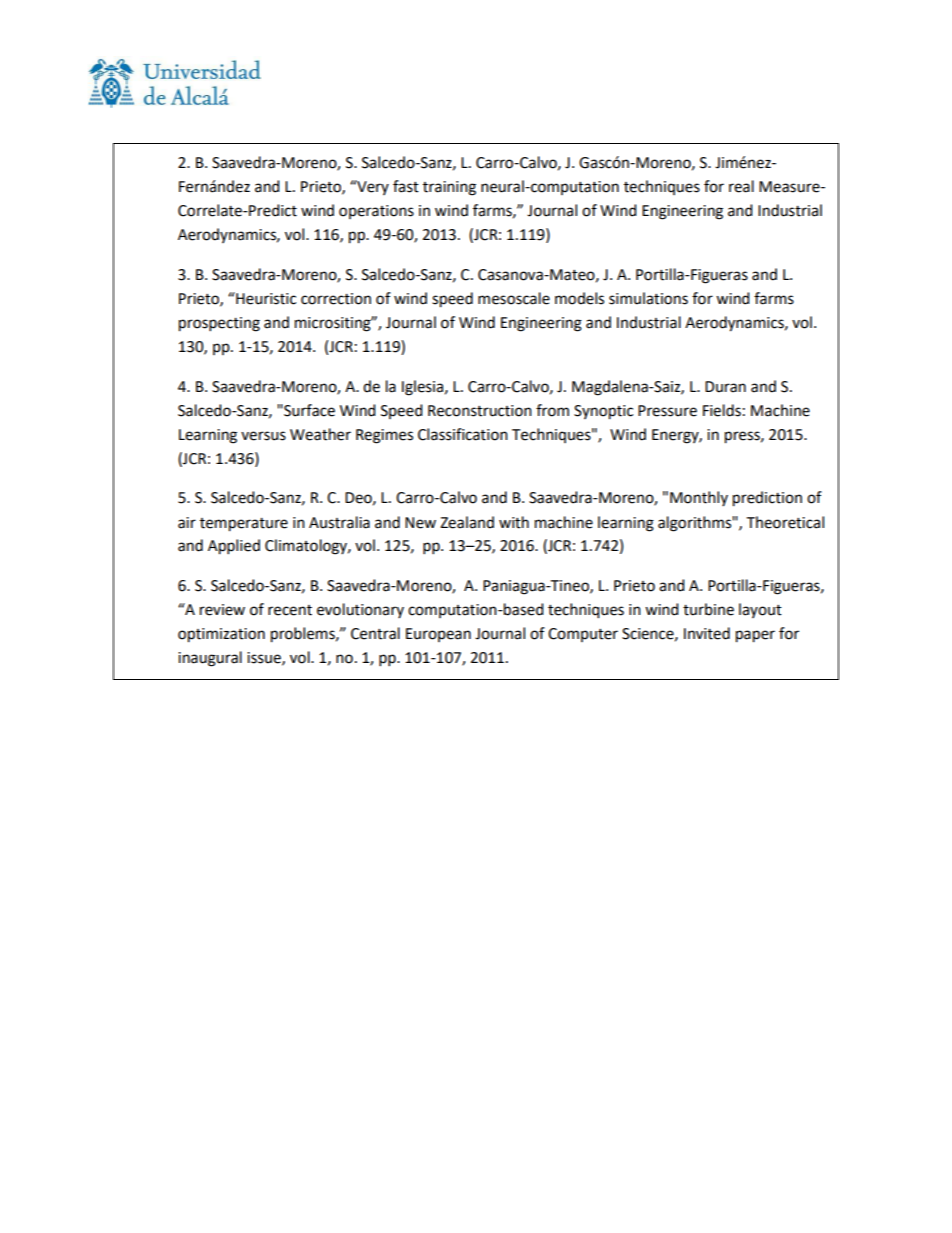 Image resolution: width=952 pixels, height=1233 pixels. Describe the element at coordinates (741, 186) in the document. I see `real` at that location.
